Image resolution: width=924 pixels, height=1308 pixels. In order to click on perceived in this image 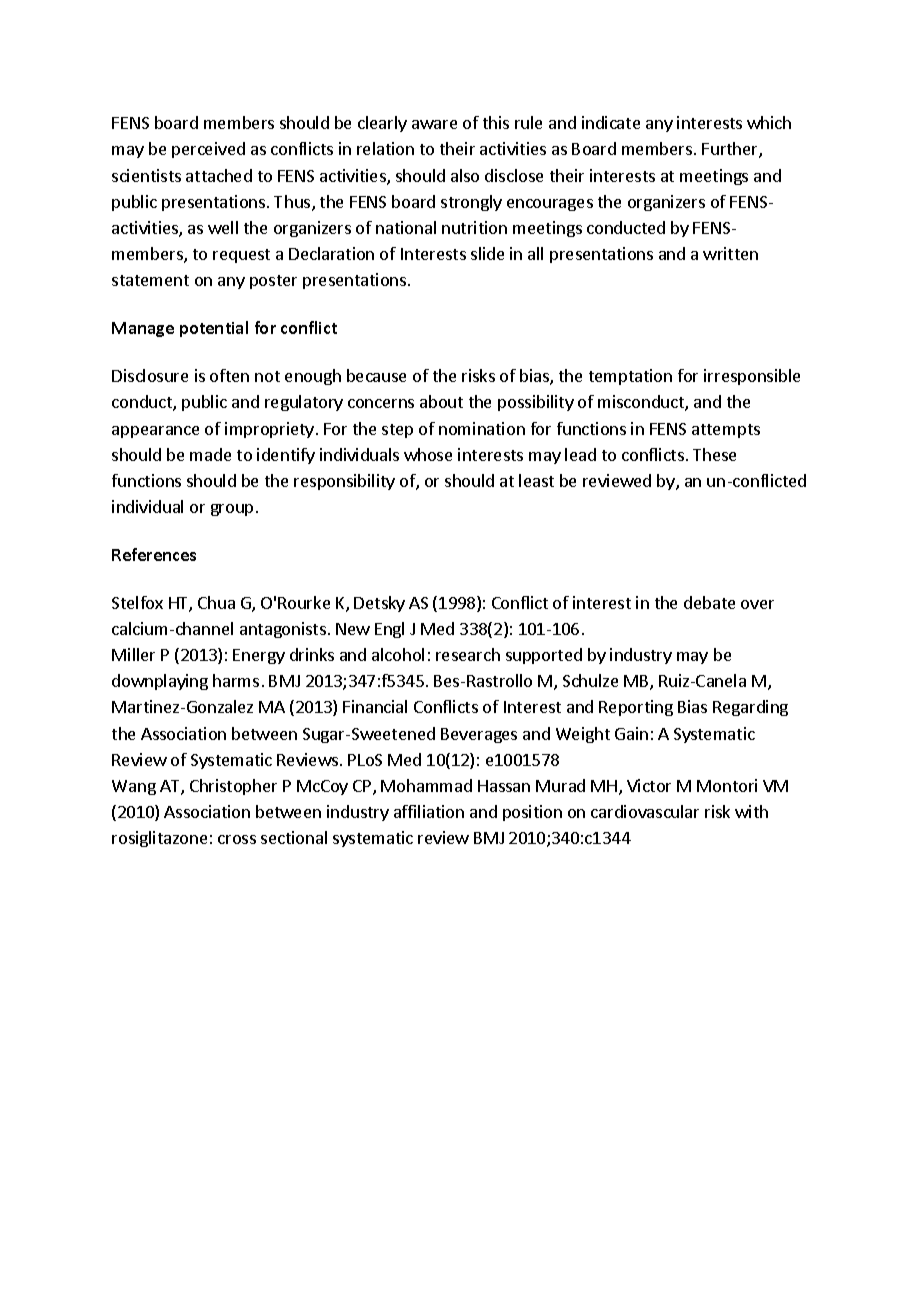, I will do `click(208, 150)`.
